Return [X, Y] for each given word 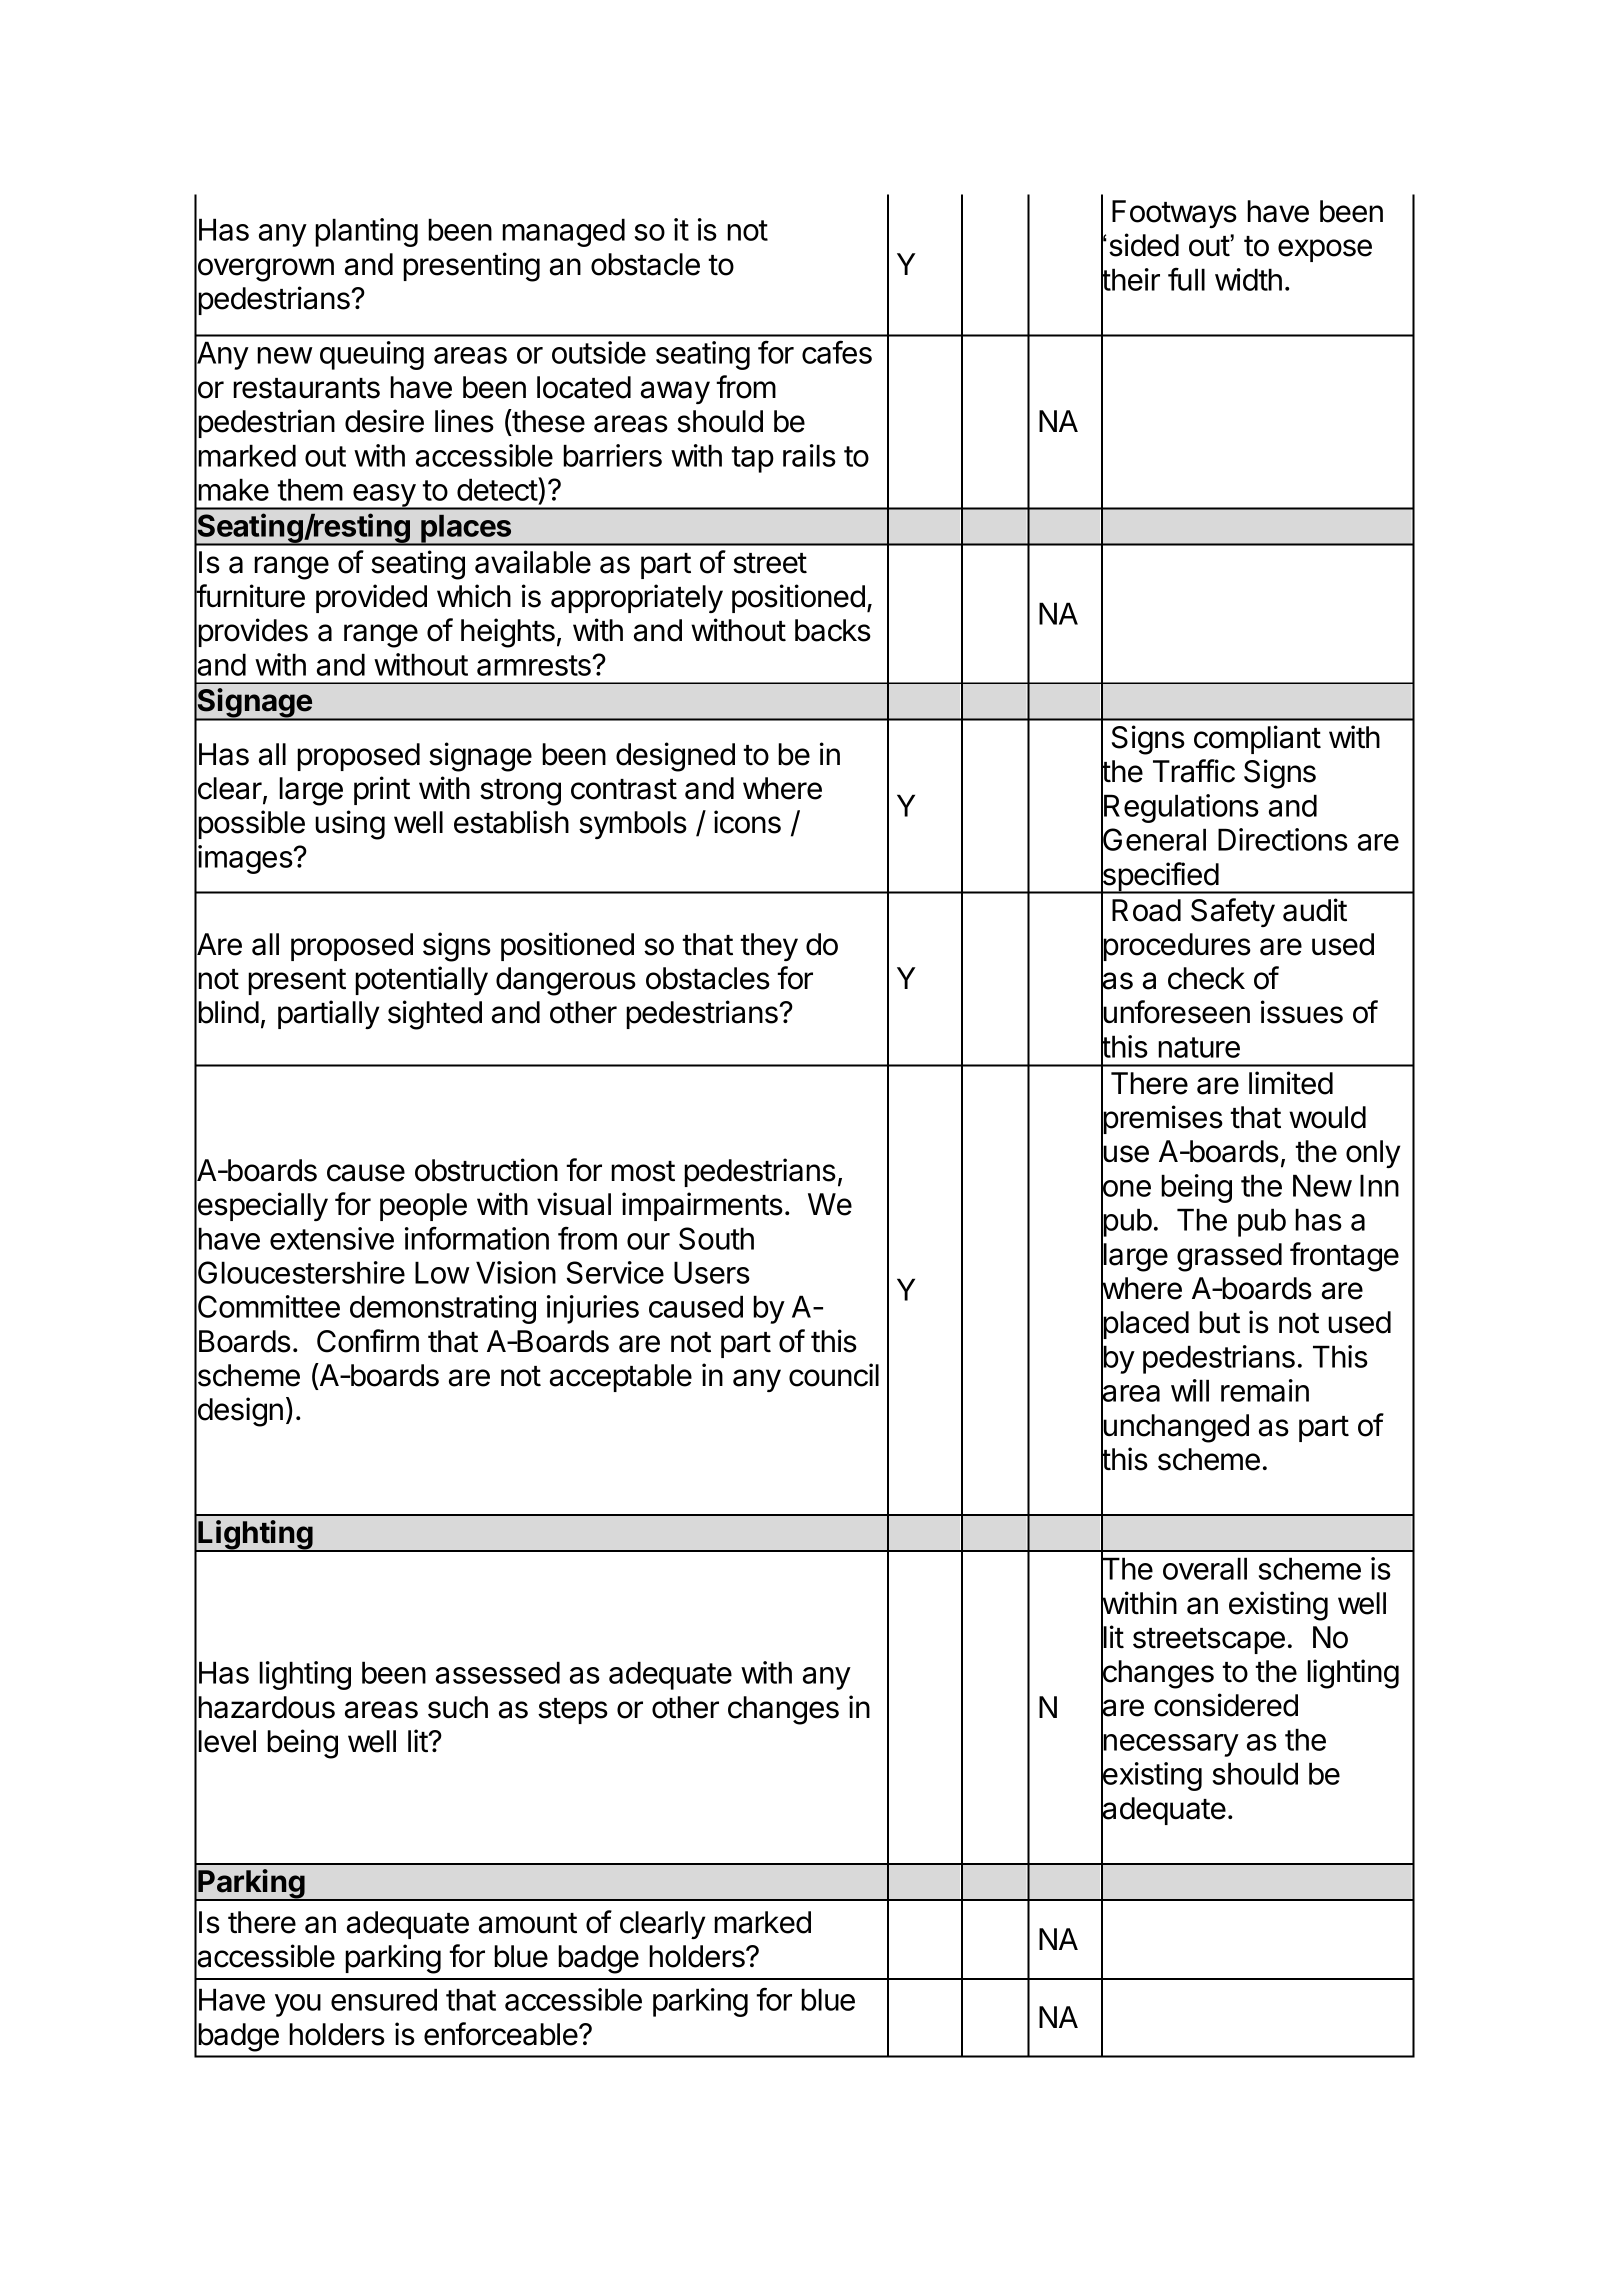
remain [1265, 1390]
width [1248, 279]
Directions [1283, 839]
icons [747, 822]
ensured [384, 1999]
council [834, 1375]
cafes [837, 352]
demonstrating [443, 1309]
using [350, 825]
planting [366, 232]
